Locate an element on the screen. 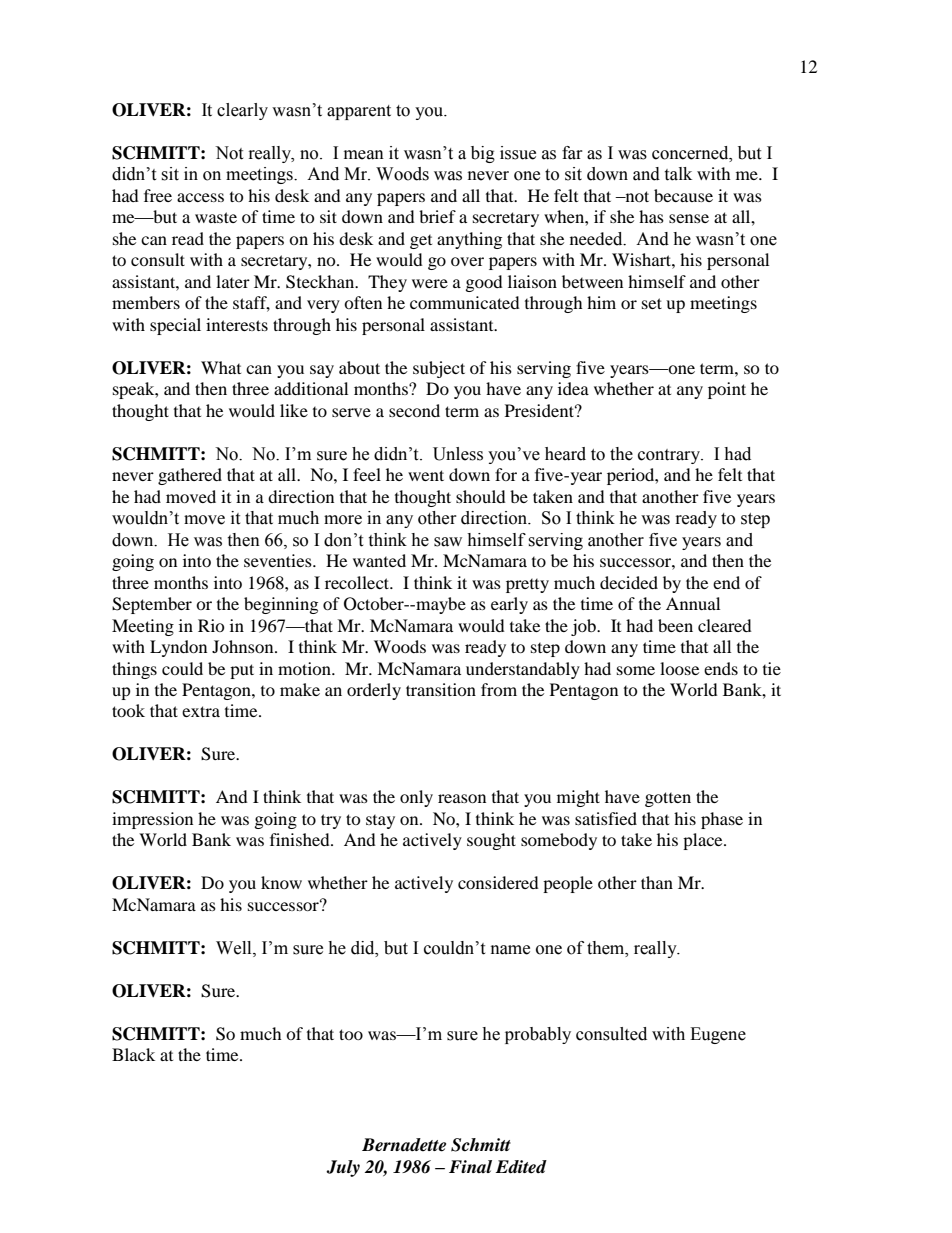 The height and width of the screenshot is (1233, 952). access is located at coordinates (200, 197).
